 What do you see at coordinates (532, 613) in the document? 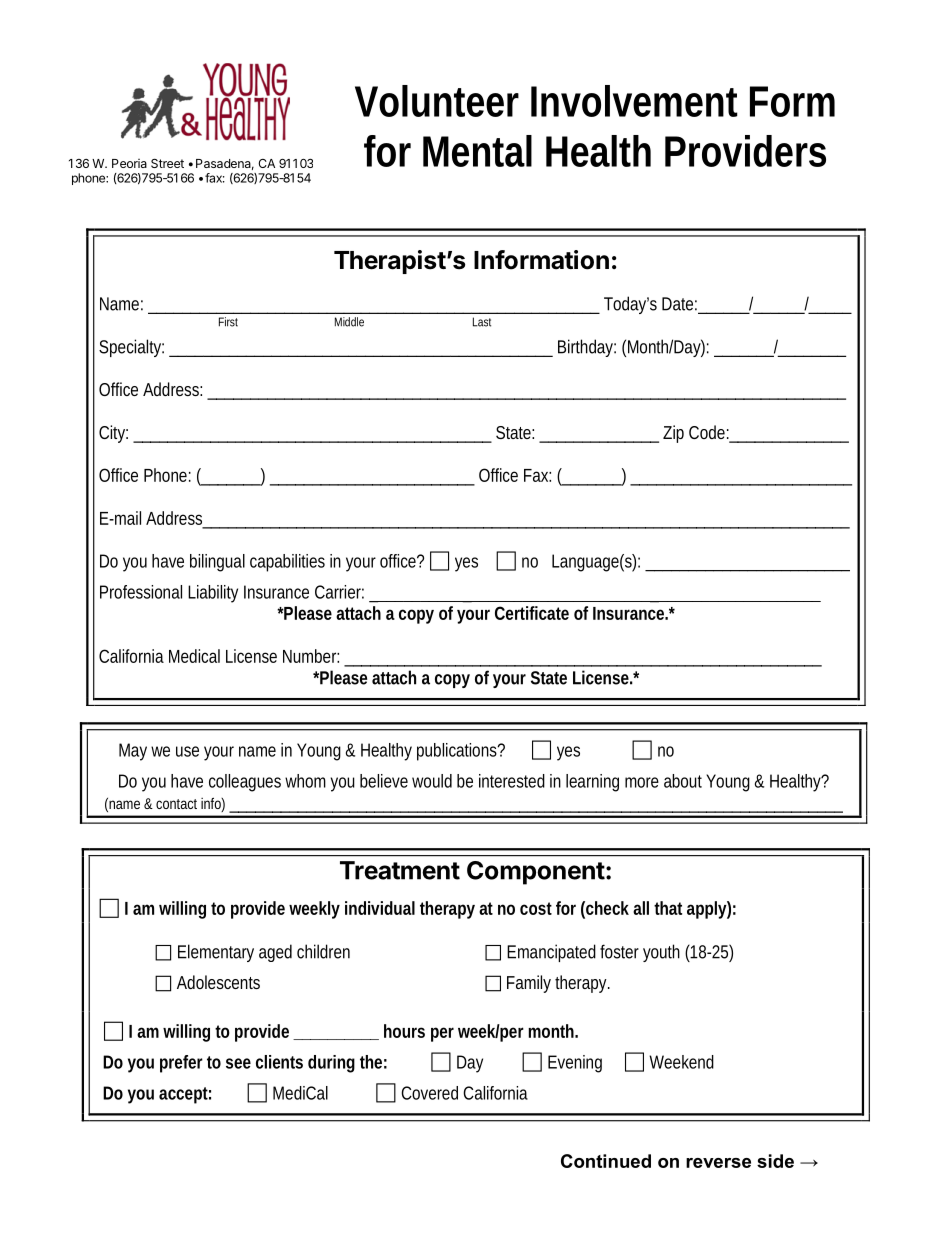
I see `Certificate` at bounding box center [532, 613].
